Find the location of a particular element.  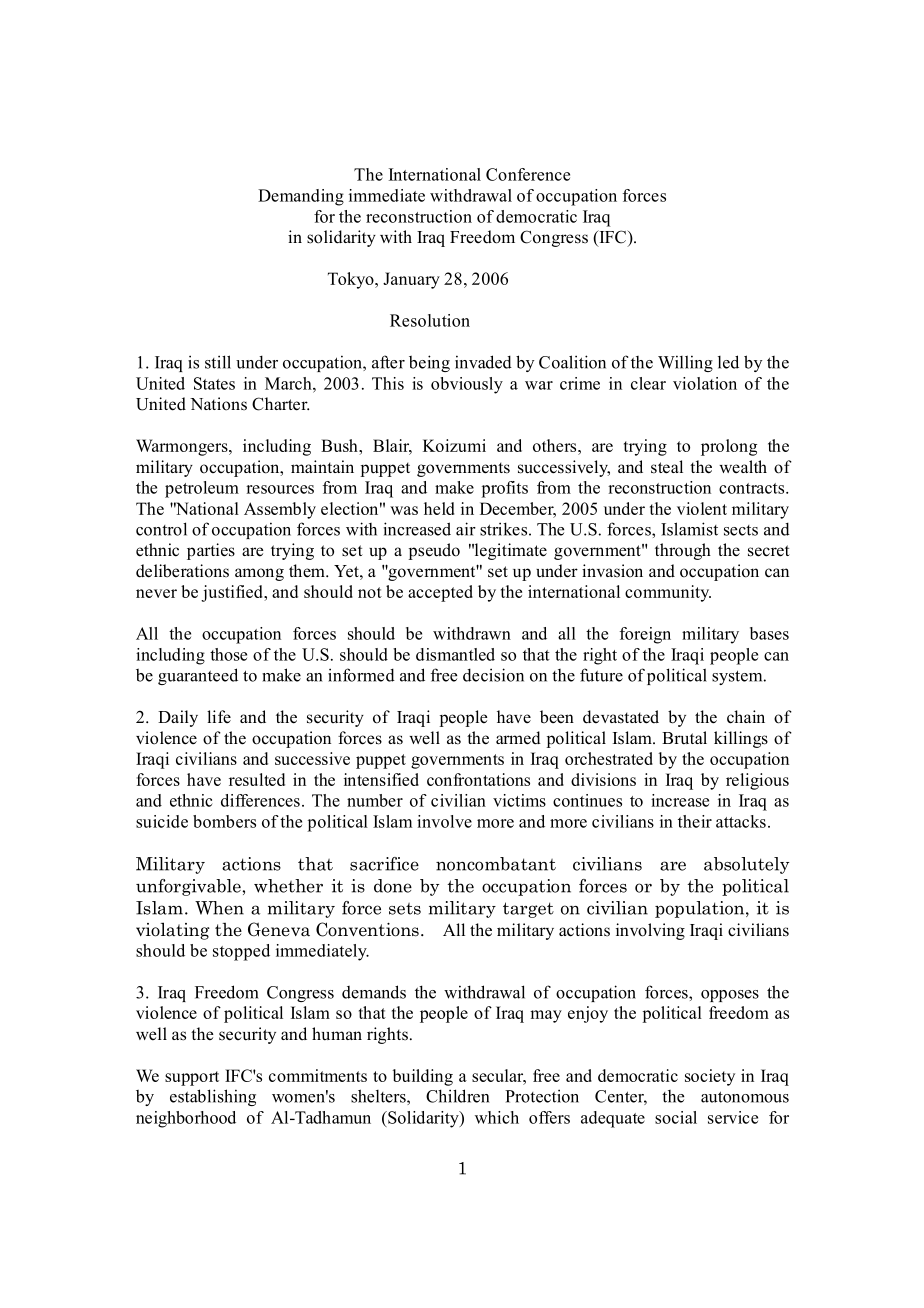

Nations is located at coordinates (218, 404).
